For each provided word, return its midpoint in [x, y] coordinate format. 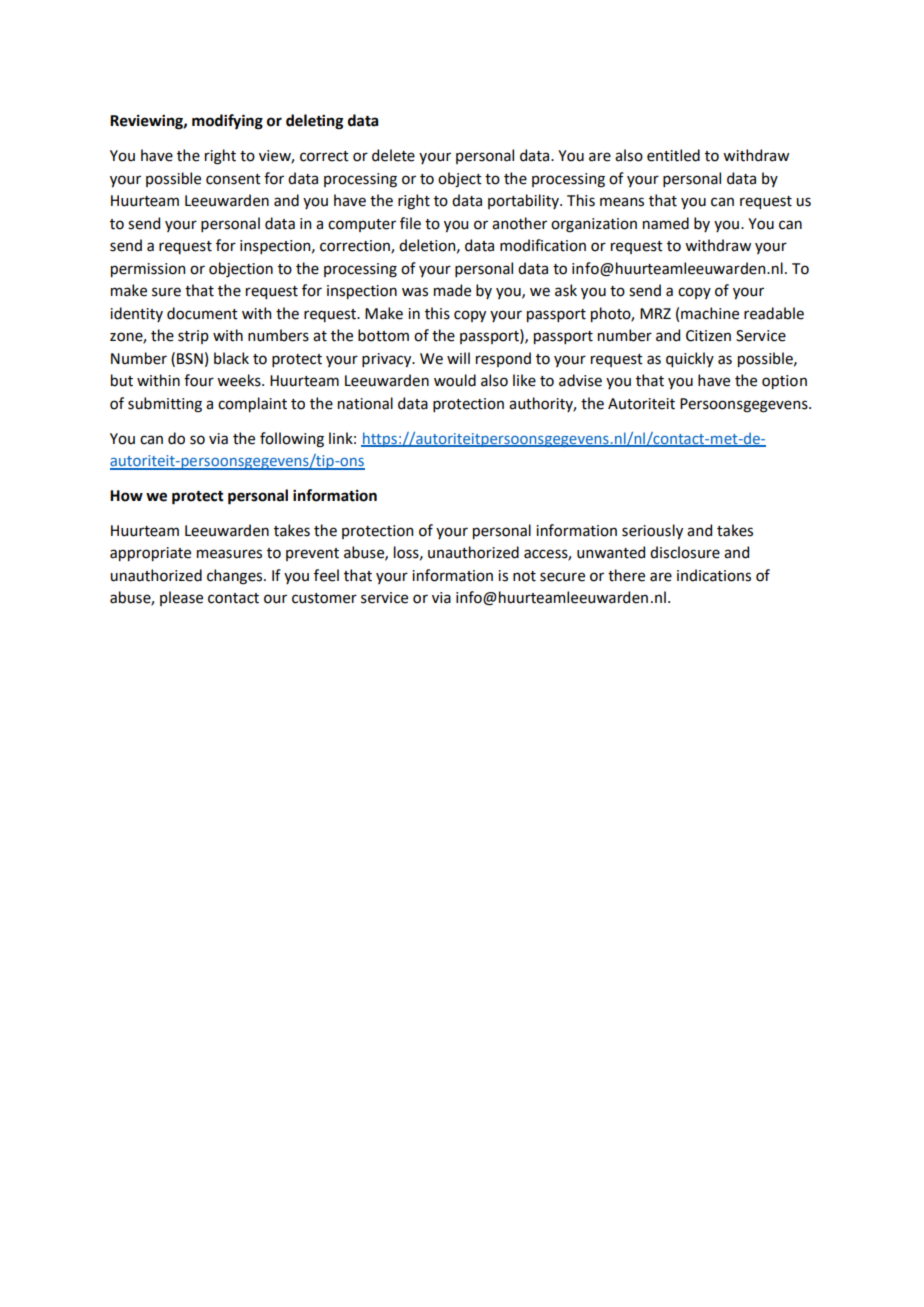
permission [148, 270]
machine [710, 313]
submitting [165, 405]
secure [562, 577]
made [452, 290]
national [365, 403]
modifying [227, 122]
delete [393, 155]
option [784, 382]
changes [236, 577]
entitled [673, 155]
